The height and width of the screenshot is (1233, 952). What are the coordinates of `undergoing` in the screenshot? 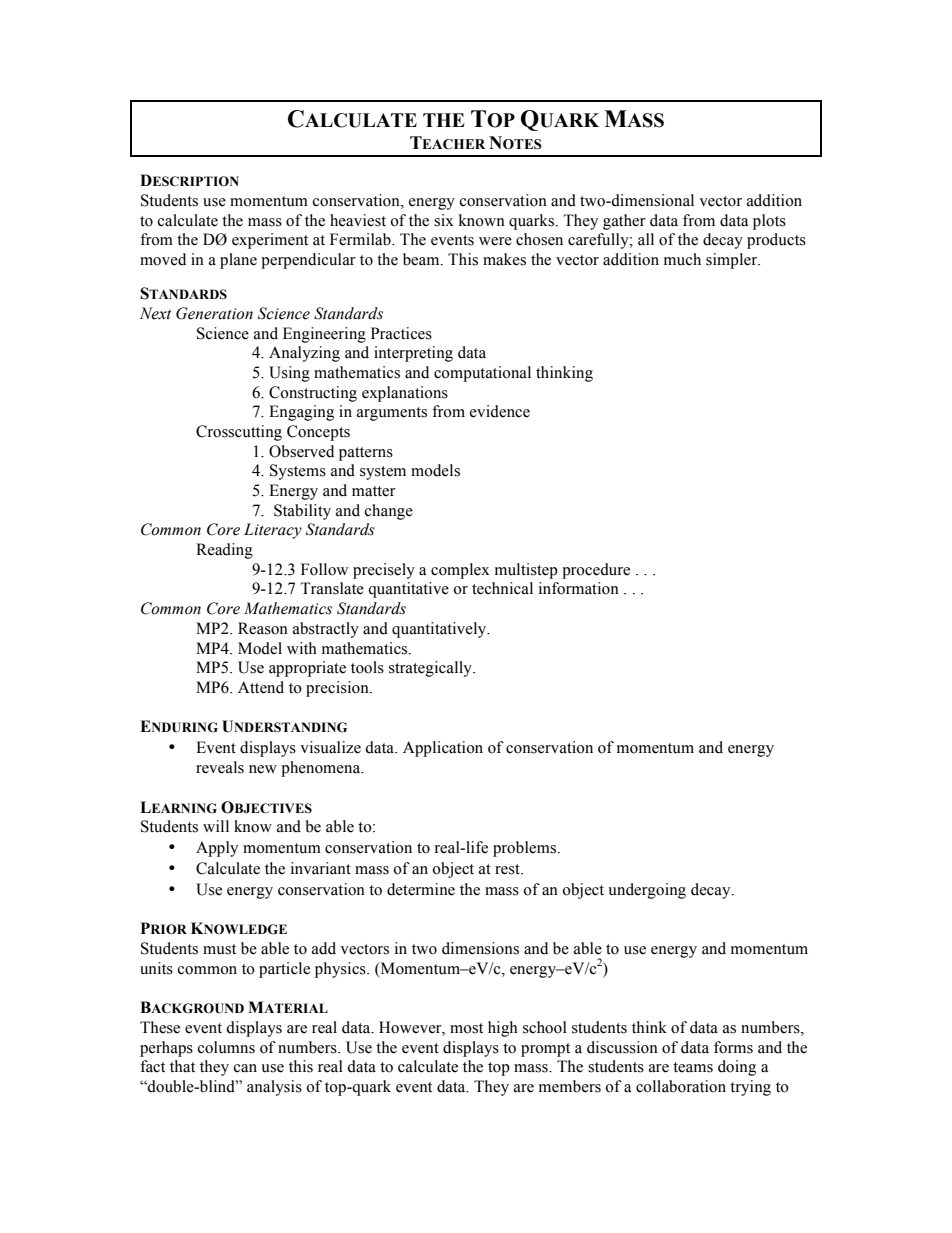 It's located at (647, 891).
